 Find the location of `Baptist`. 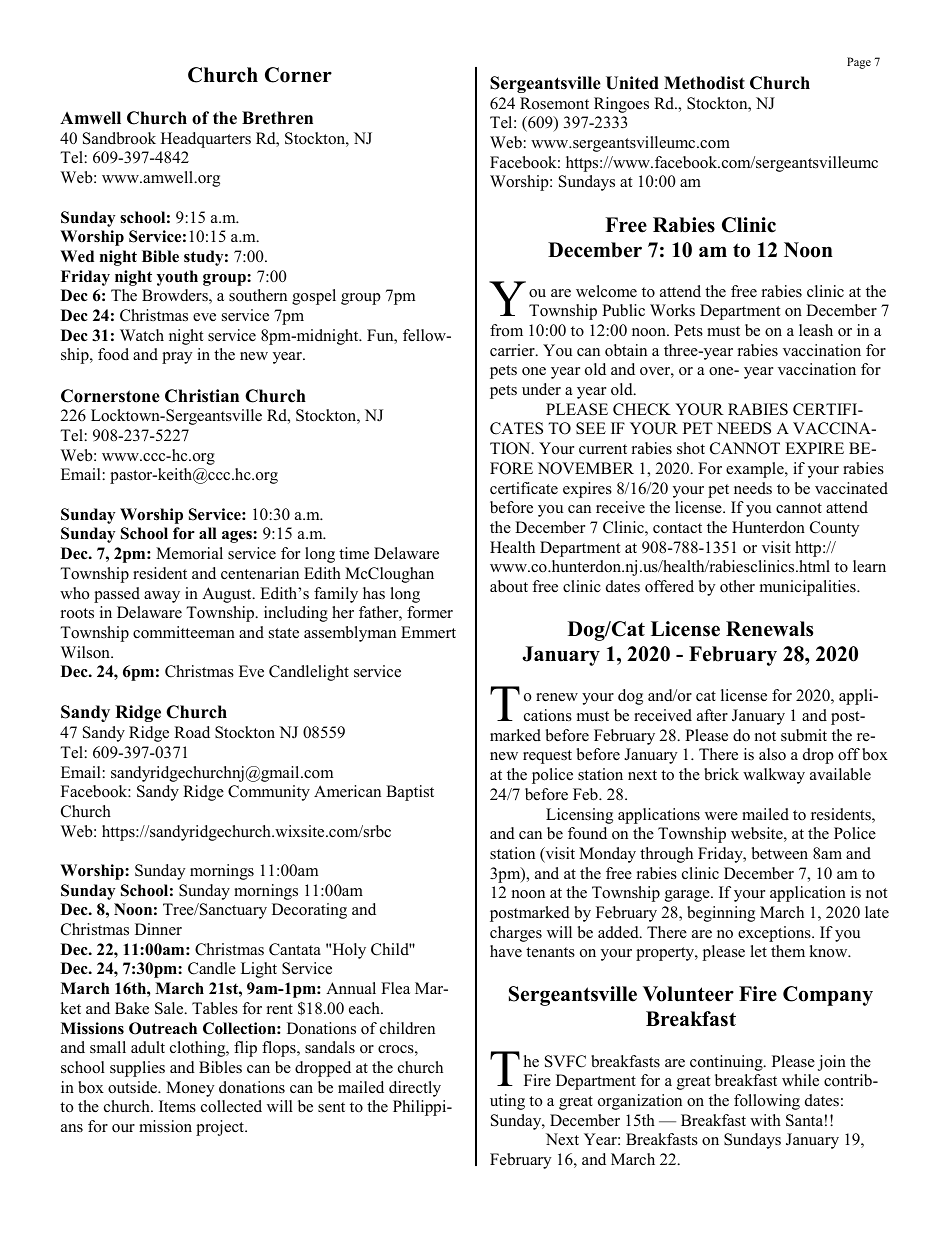

Baptist is located at coordinates (410, 793).
